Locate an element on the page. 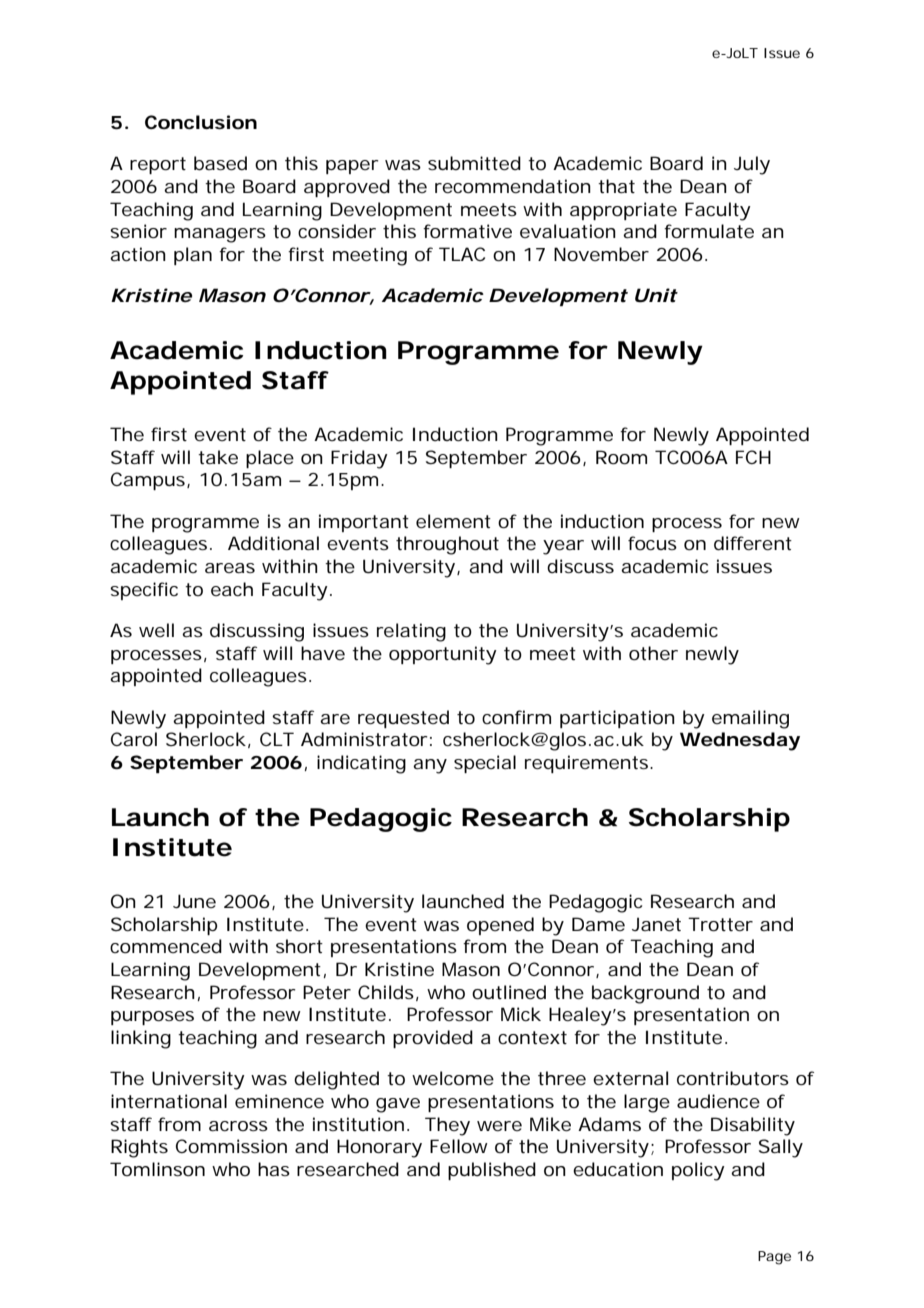 The height and width of the page is (1308, 924). formulate is located at coordinates (709, 231).
